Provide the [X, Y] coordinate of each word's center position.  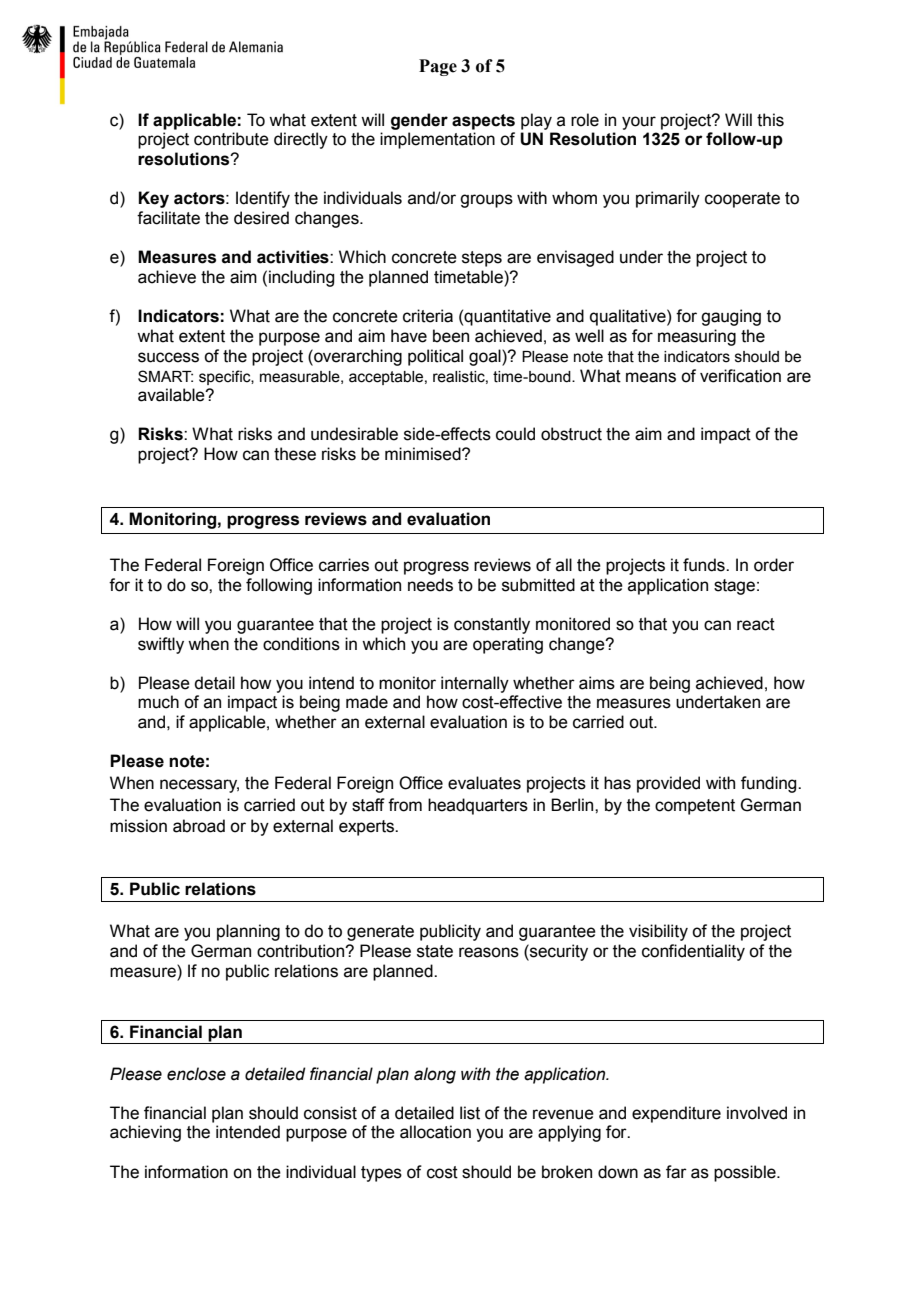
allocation [435, 1132]
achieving [145, 1133]
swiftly [161, 645]
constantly [492, 625]
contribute [231, 139]
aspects [483, 122]
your [639, 123]
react [756, 624]
